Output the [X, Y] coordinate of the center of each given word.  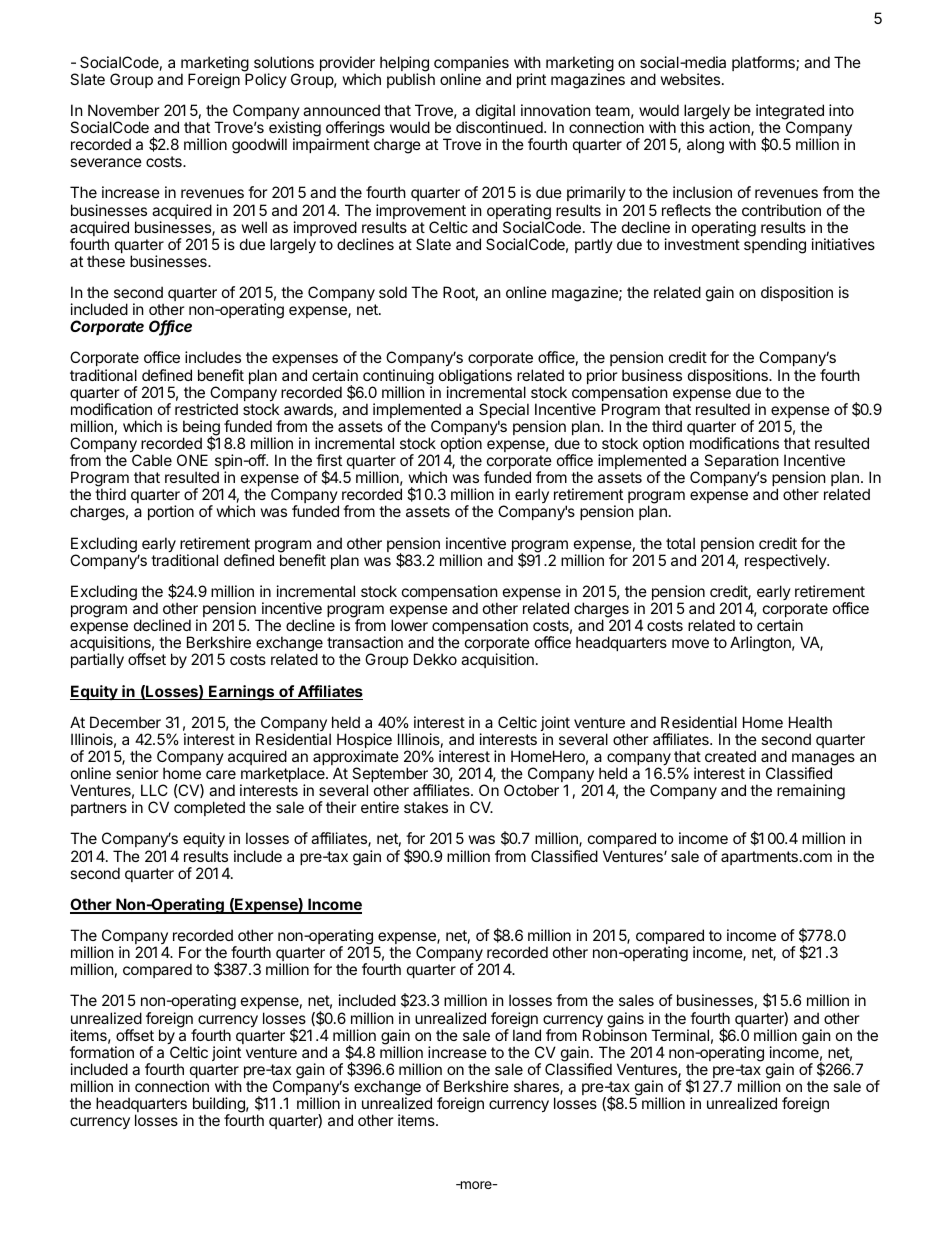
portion [171, 512]
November [124, 110]
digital [495, 113]
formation [102, 1052]
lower [409, 625]
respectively [786, 561]
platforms [764, 63]
